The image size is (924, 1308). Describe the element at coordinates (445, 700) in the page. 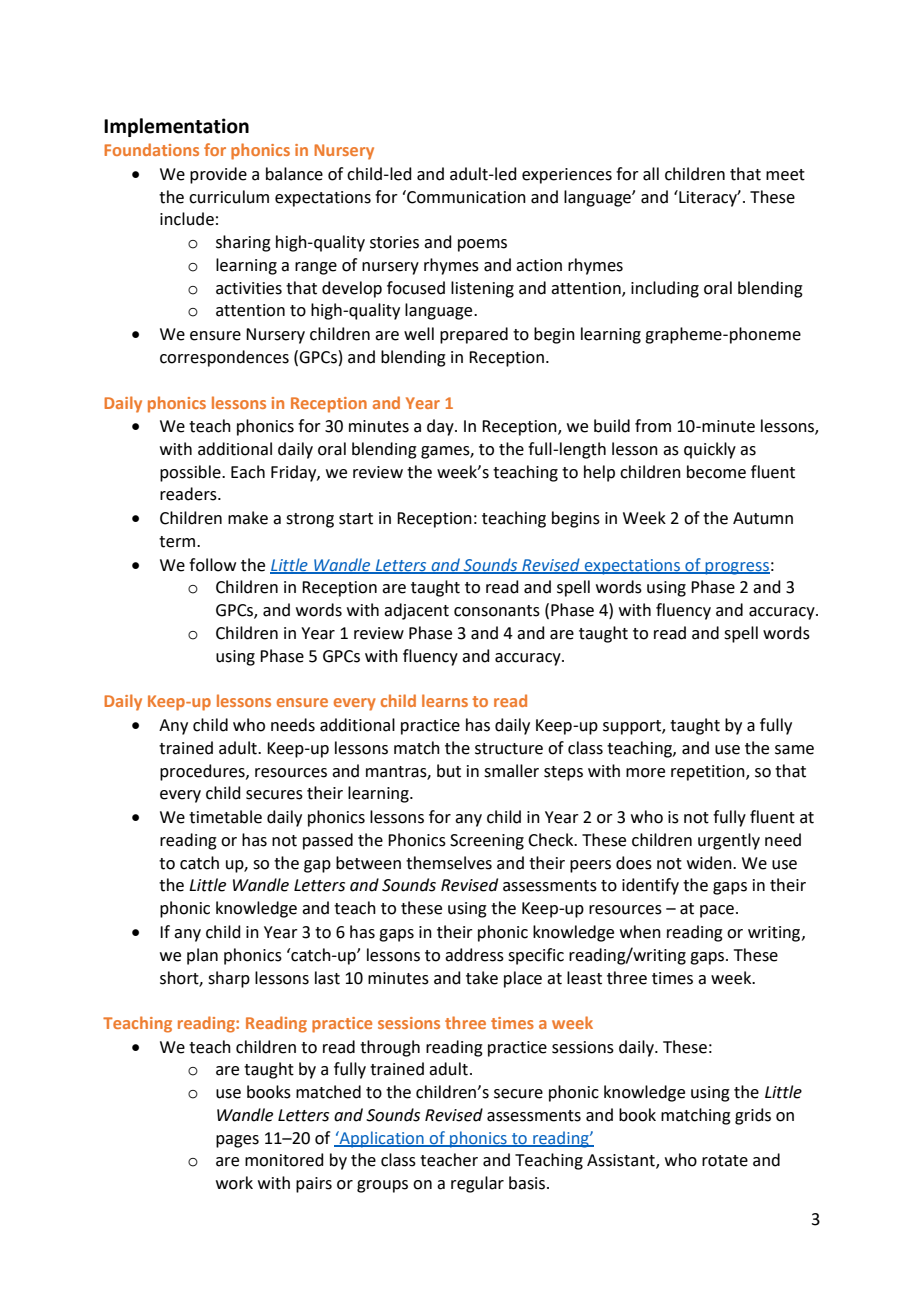

I see `learns` at that location.
